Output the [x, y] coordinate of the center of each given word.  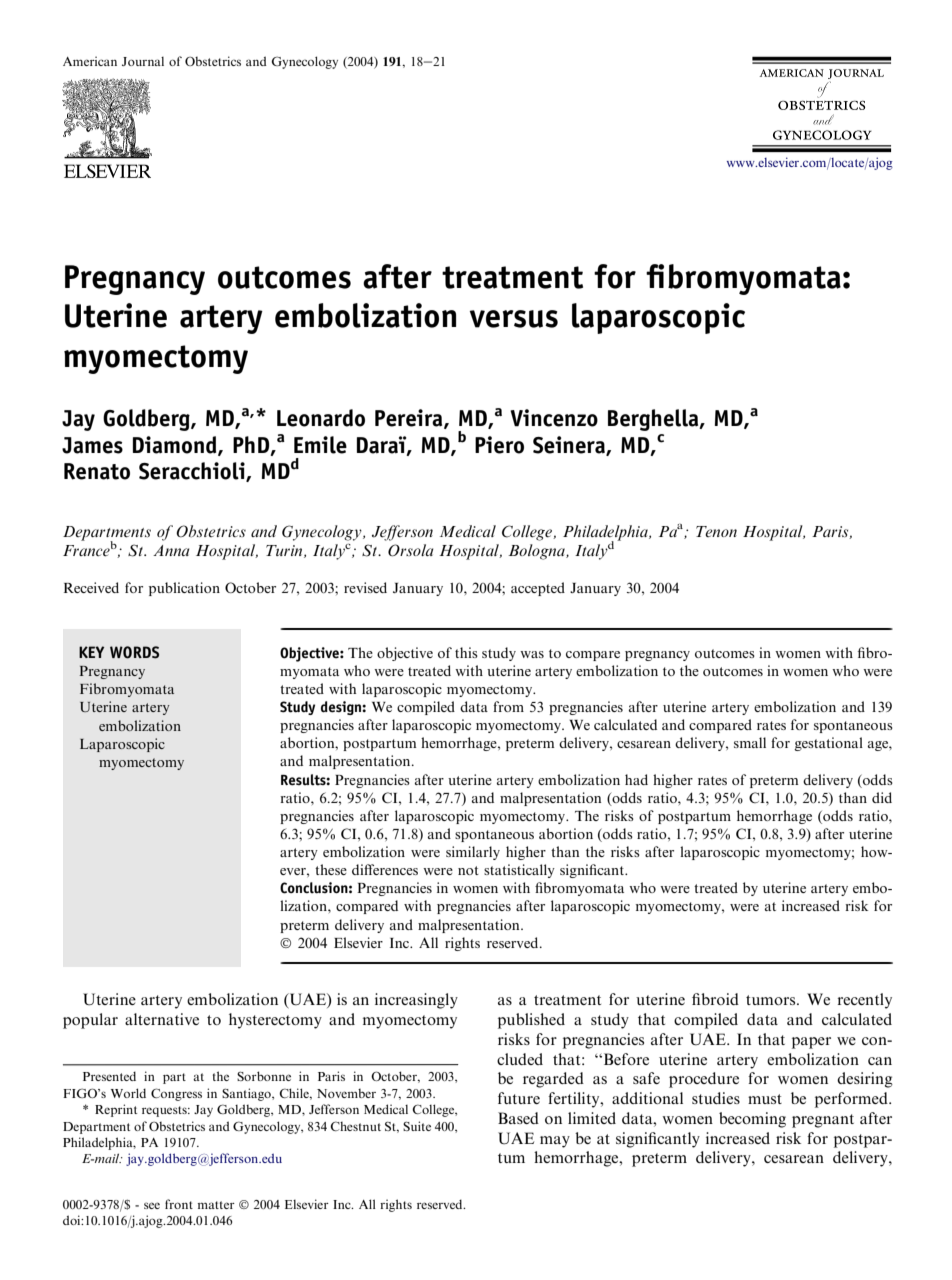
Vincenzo [554, 418]
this [466, 652]
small [750, 742]
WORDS [134, 652]
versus [514, 319]
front [179, 1204]
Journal [143, 61]
